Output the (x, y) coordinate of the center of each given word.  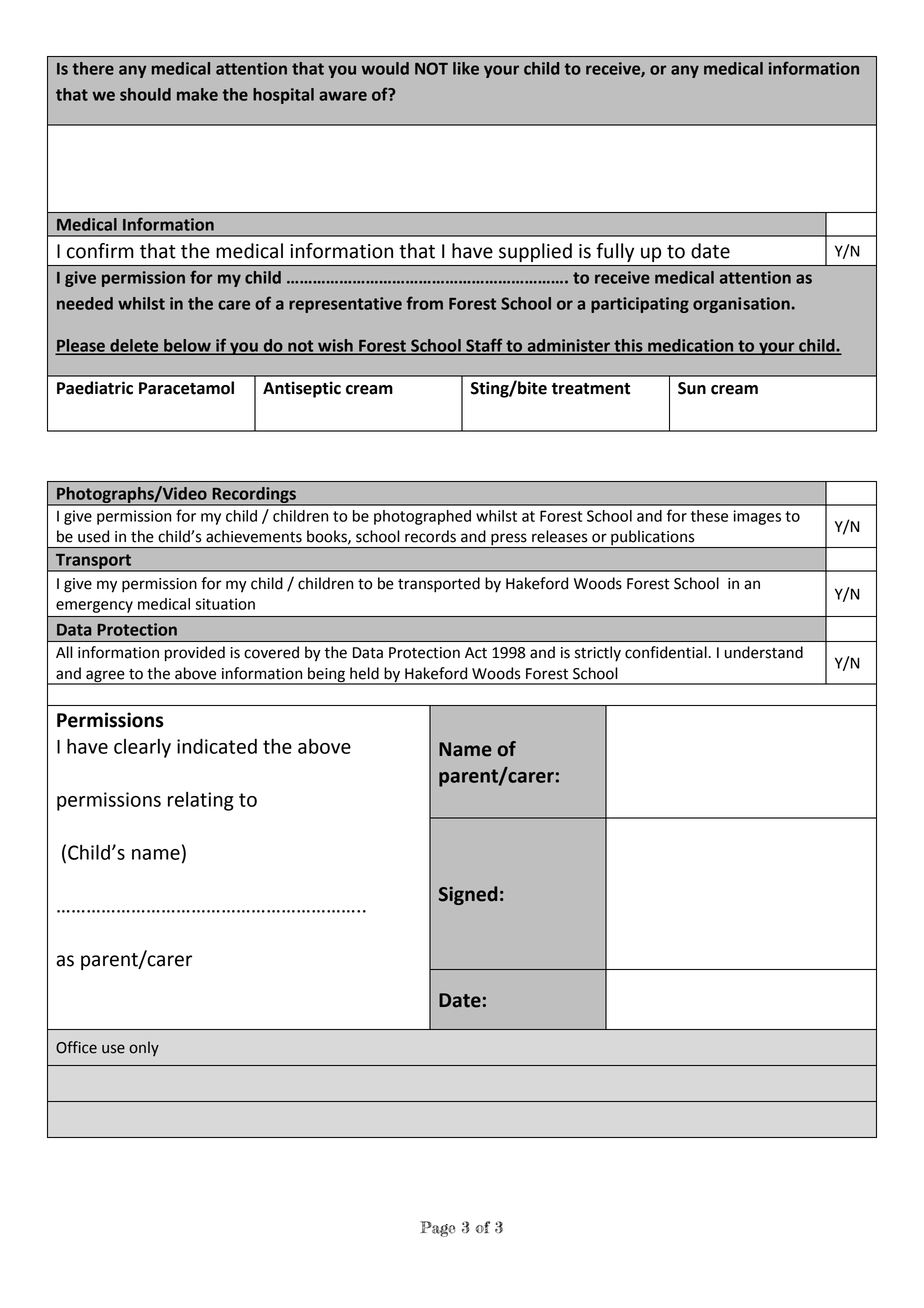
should (145, 94)
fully (615, 252)
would (385, 68)
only (144, 1048)
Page (438, 1229)
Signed (468, 895)
